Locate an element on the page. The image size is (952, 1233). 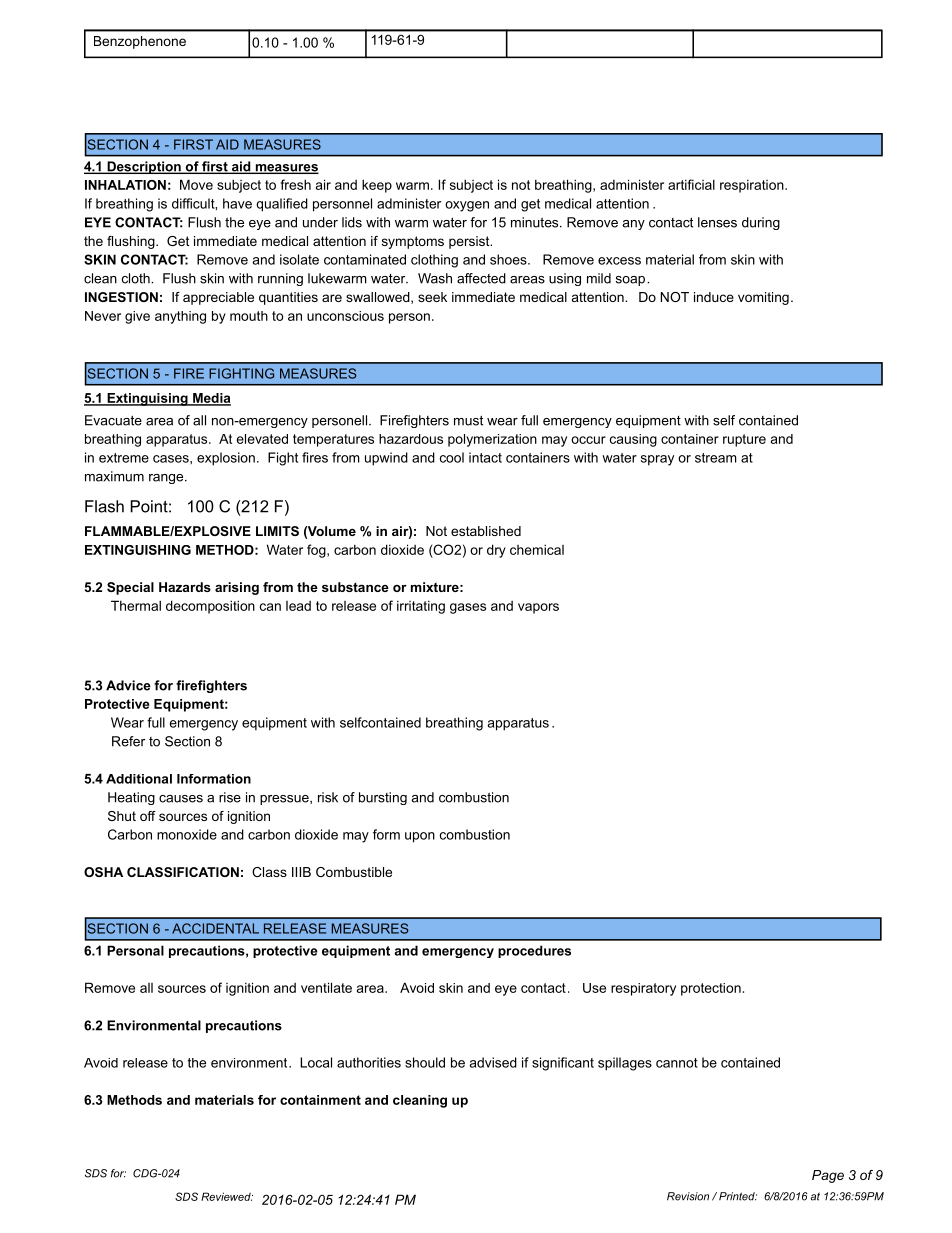
decomposition is located at coordinates (210, 607).
